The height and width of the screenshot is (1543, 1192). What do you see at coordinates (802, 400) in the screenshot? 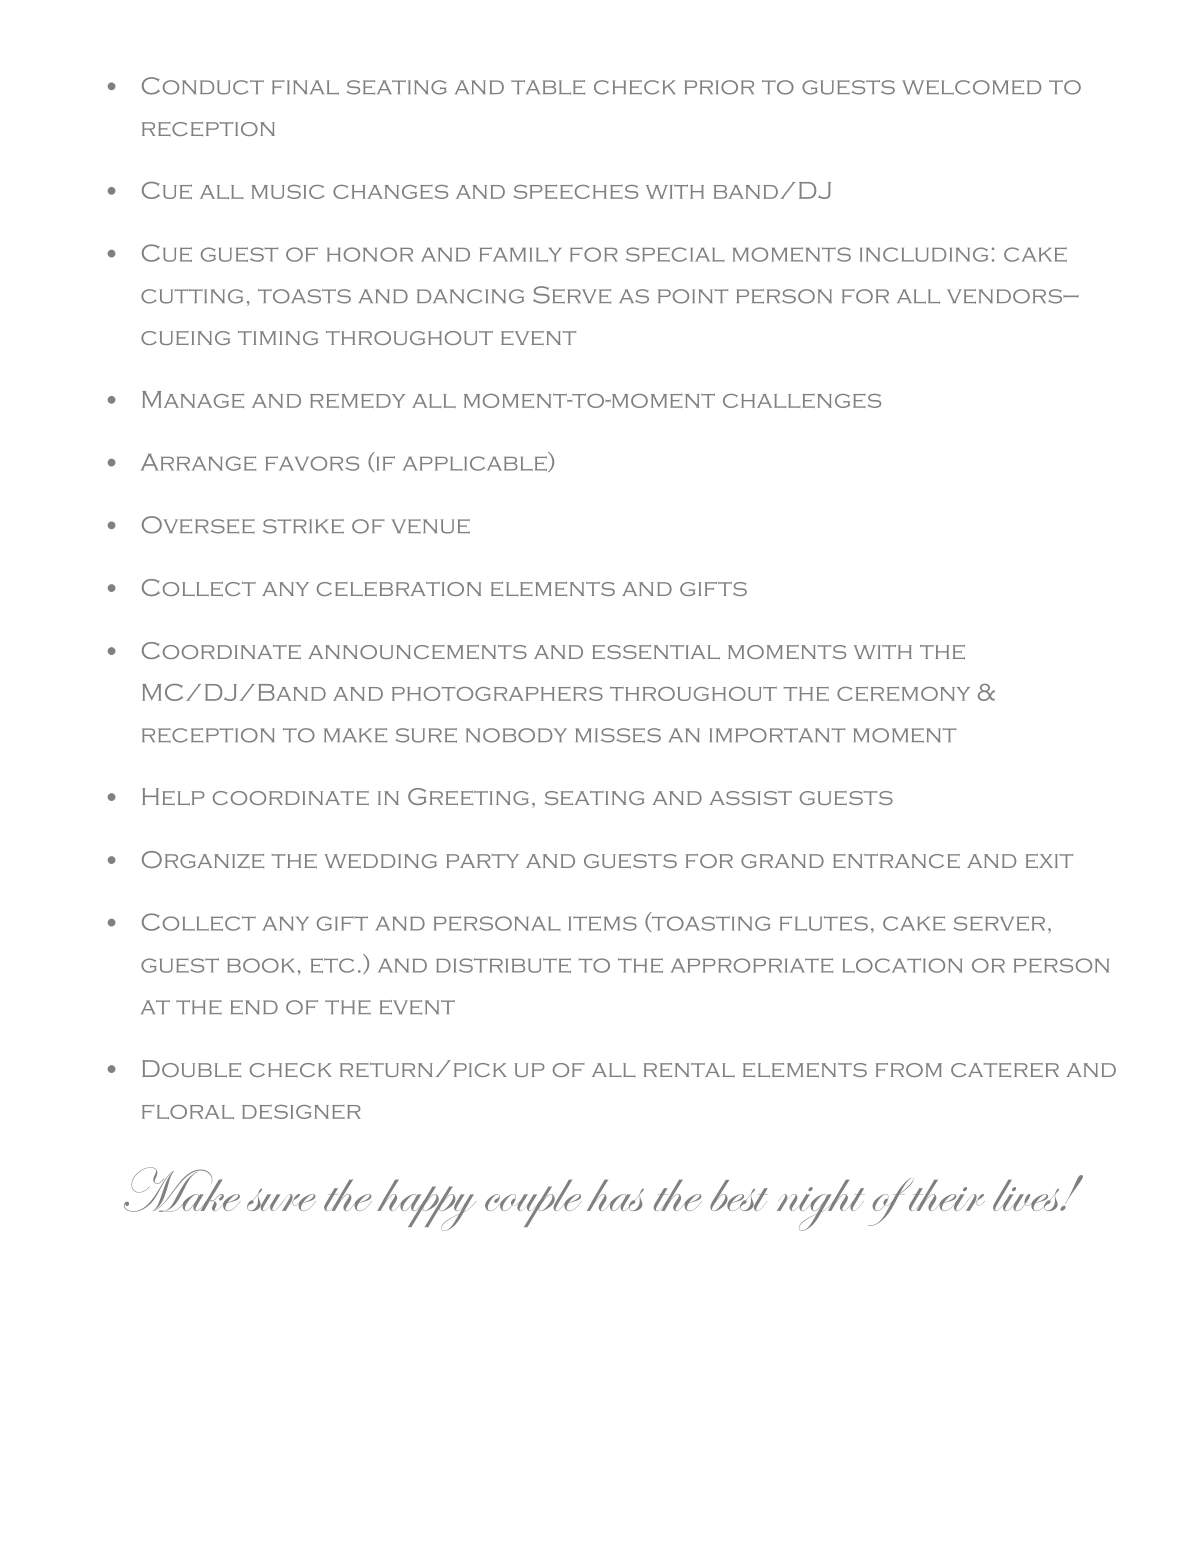
I see `challenges` at bounding box center [802, 400].
